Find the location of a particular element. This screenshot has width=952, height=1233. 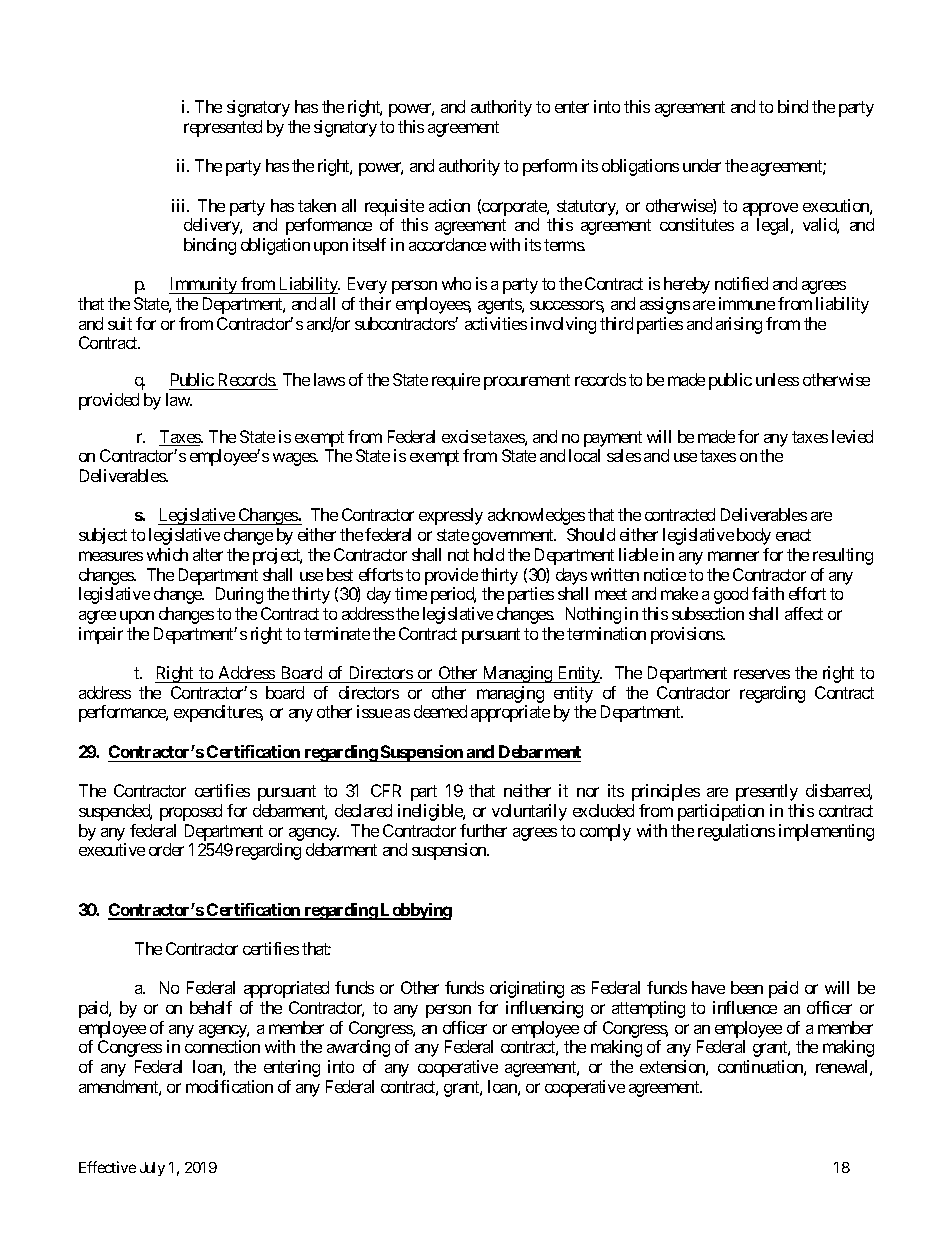

under is located at coordinates (702, 165).
